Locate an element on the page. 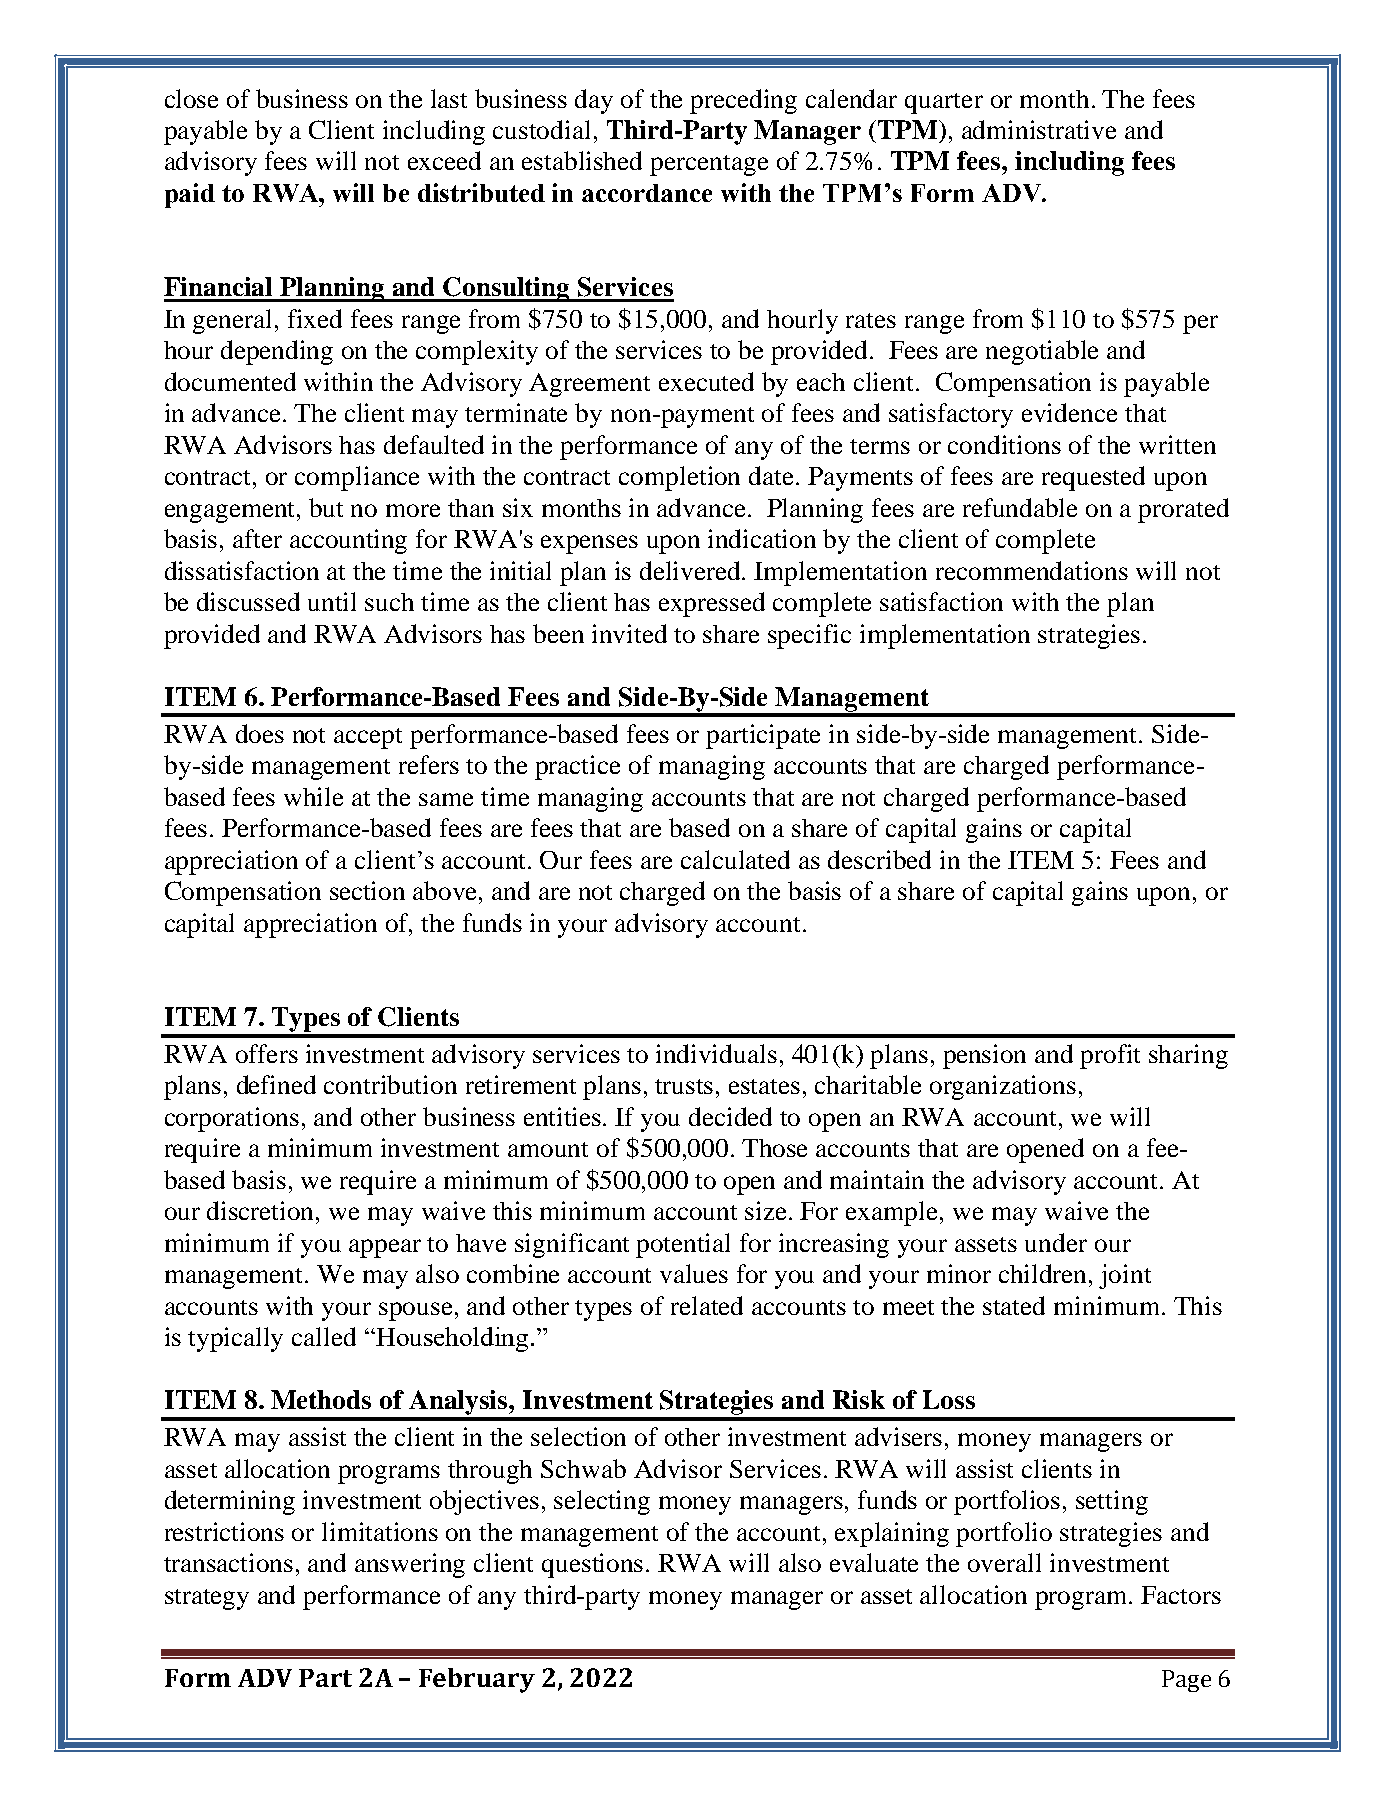 This image has width=1395, height=1806. calculated is located at coordinates (735, 859).
